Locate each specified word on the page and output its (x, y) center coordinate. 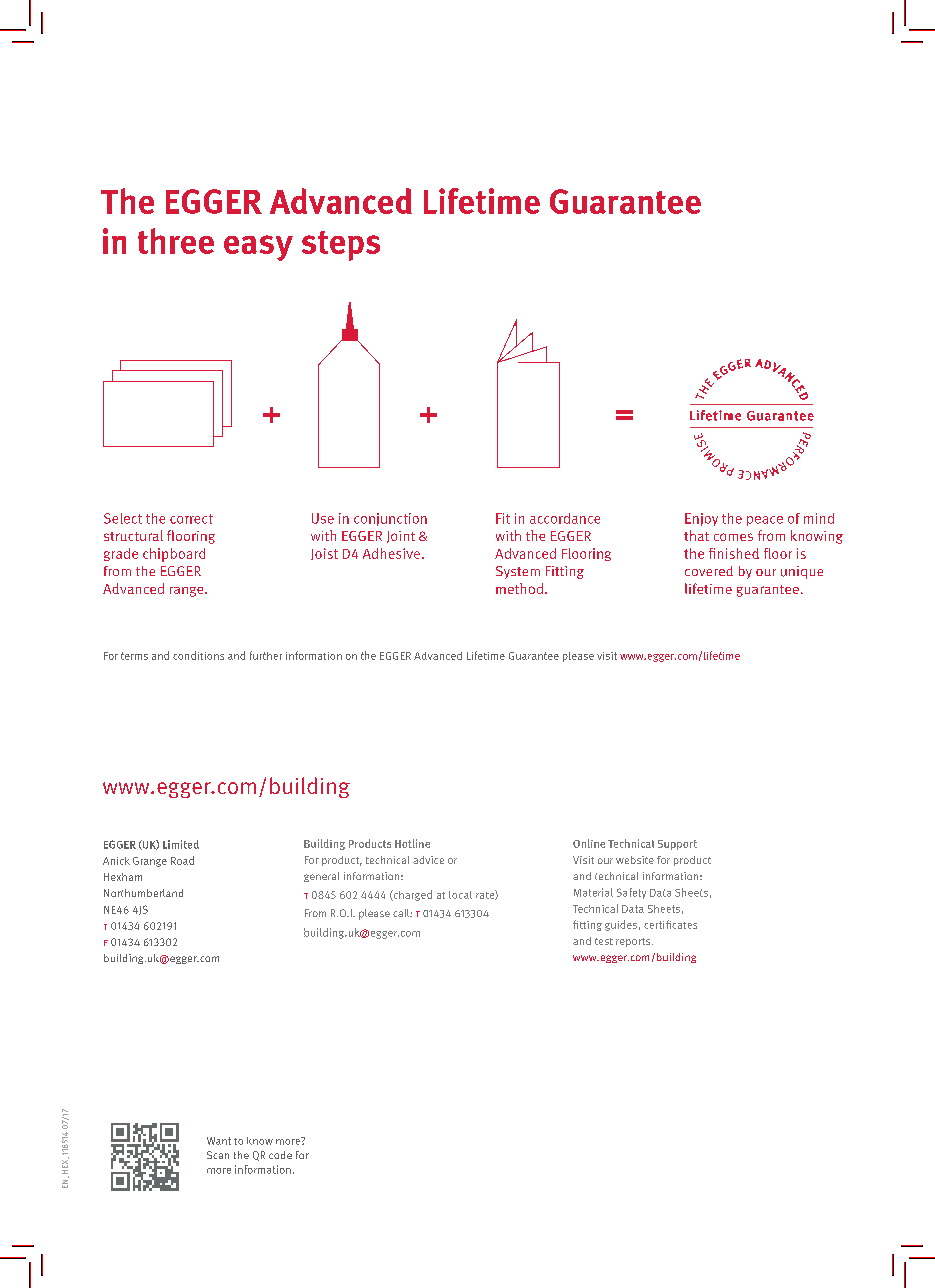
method (519, 588)
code (280, 1155)
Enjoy (701, 519)
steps (341, 246)
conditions (198, 655)
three (176, 241)
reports (634, 942)
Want (219, 1141)
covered (709, 571)
